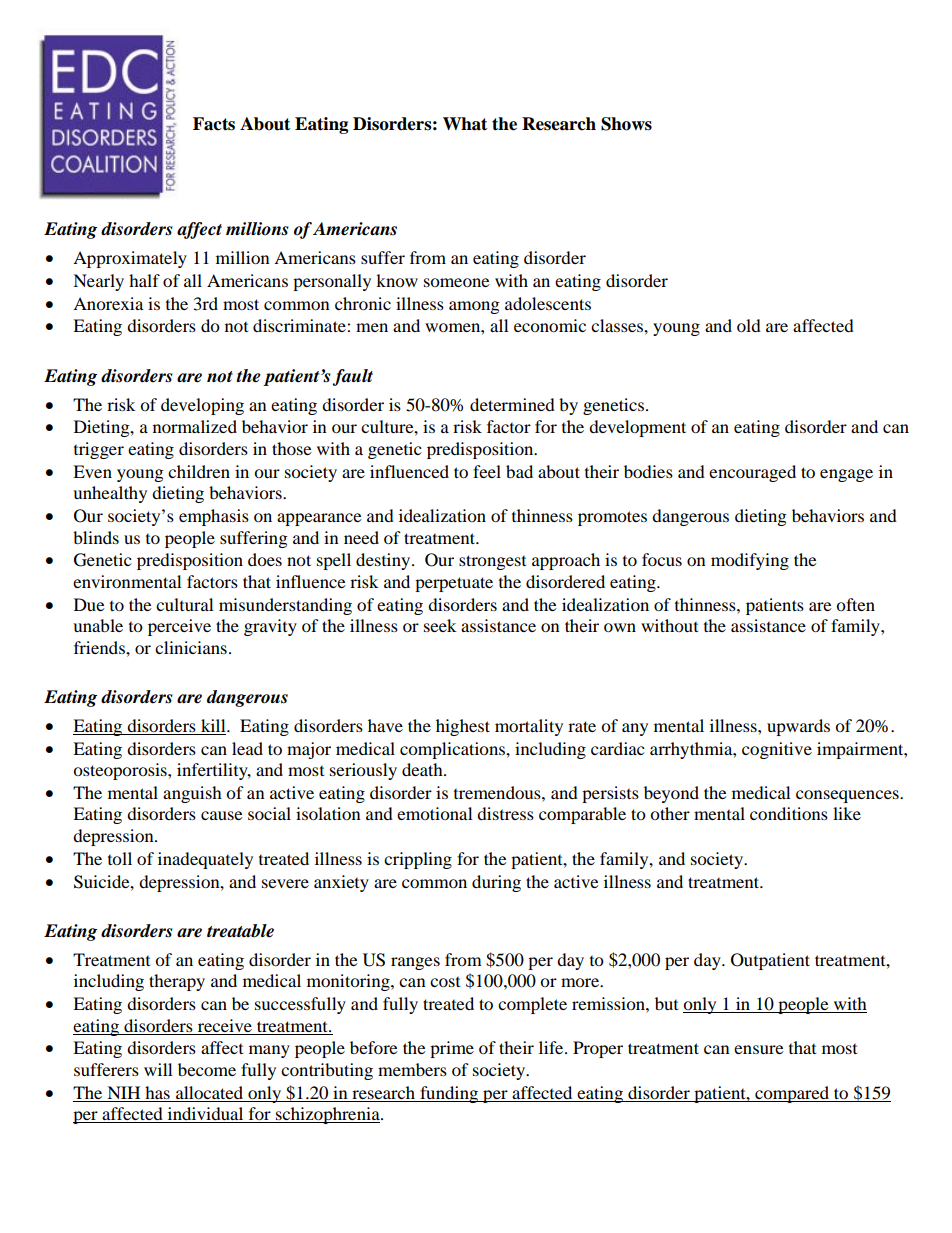 The image size is (952, 1233). Describe the element at coordinates (214, 725) in the screenshot. I see `kill` at that location.
